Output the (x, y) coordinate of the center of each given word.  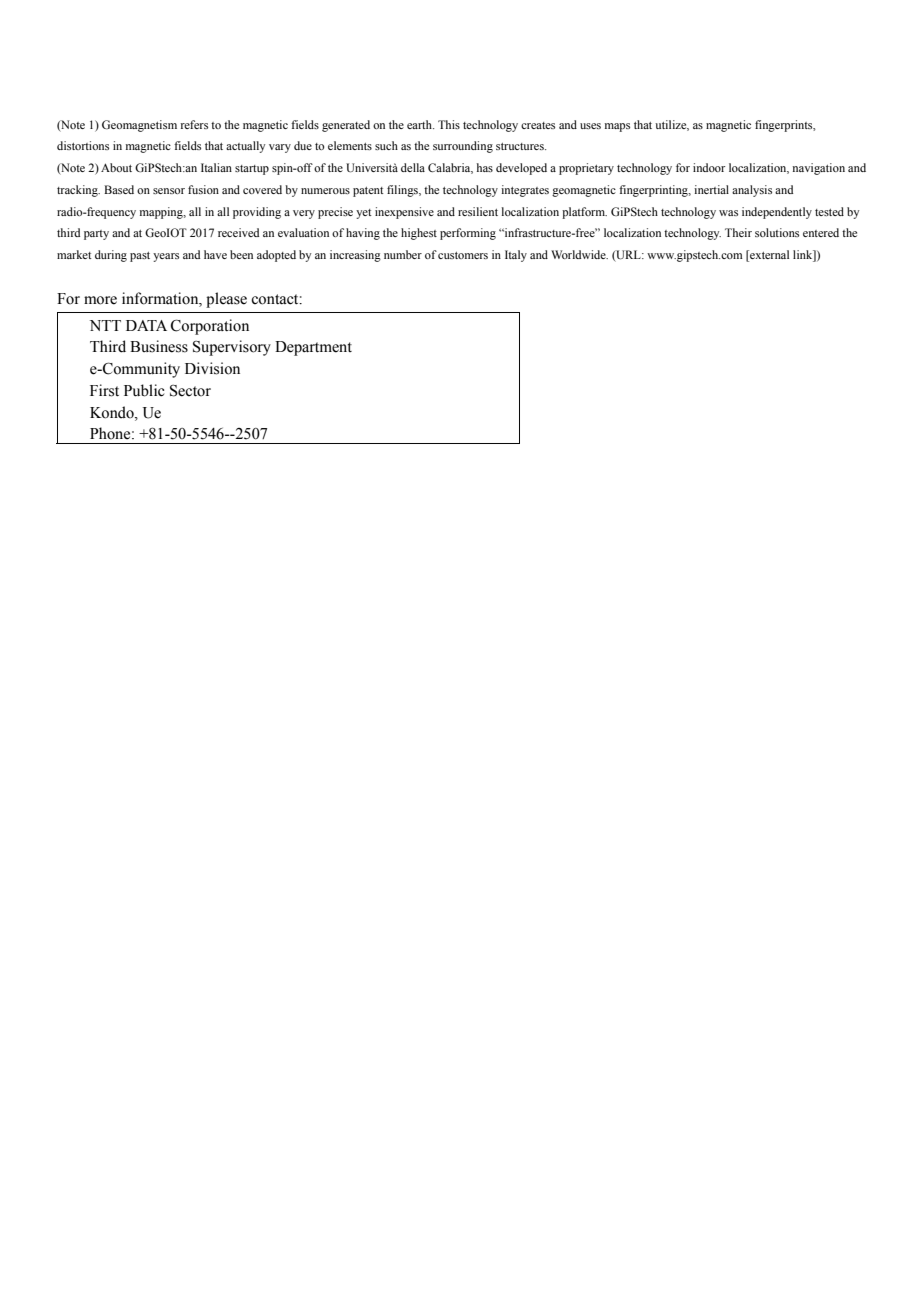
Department (313, 348)
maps (617, 127)
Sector (190, 390)
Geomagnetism (139, 126)
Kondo (113, 412)
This (449, 124)
